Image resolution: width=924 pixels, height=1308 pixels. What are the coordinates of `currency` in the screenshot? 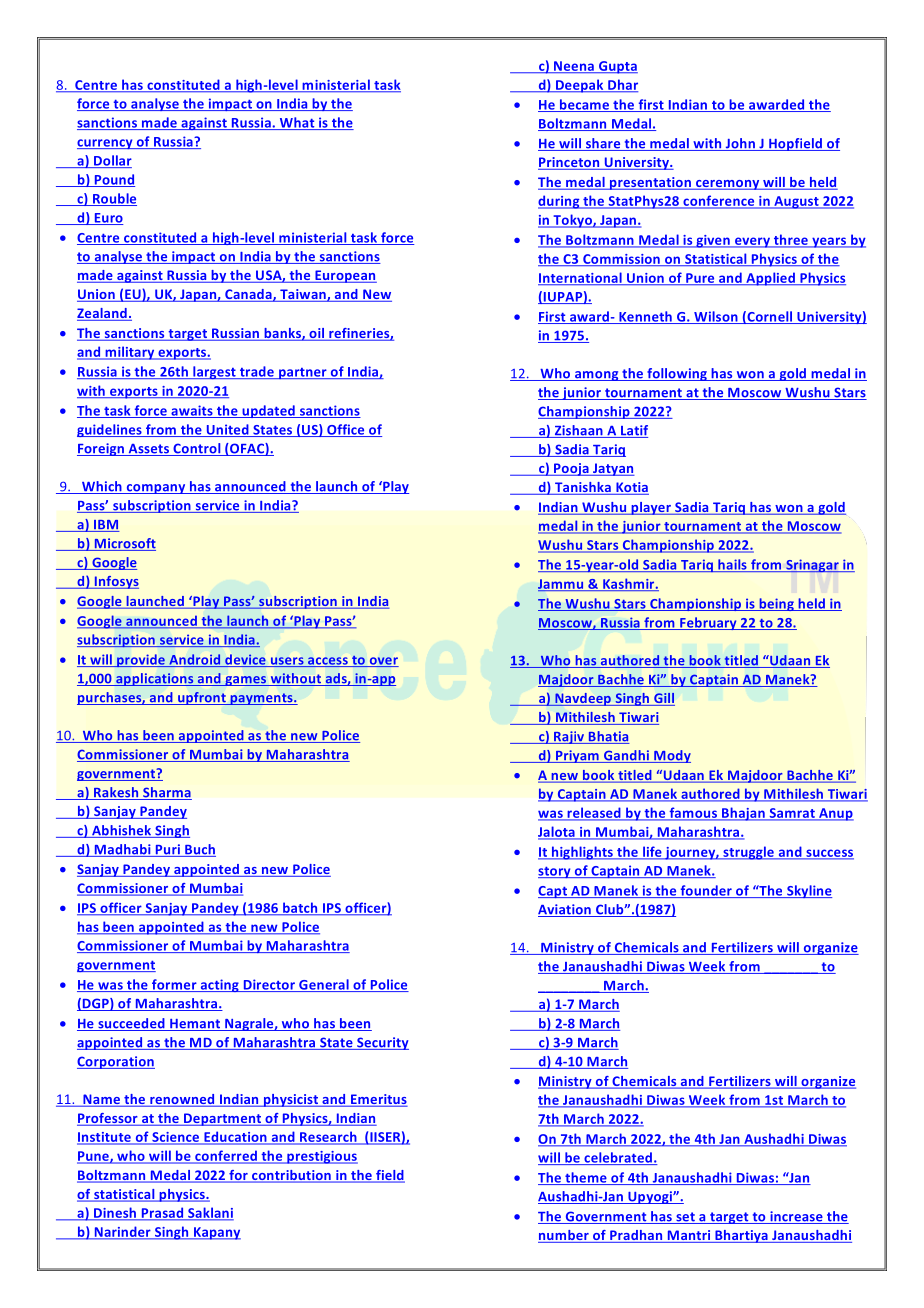 It's located at (106, 144).
